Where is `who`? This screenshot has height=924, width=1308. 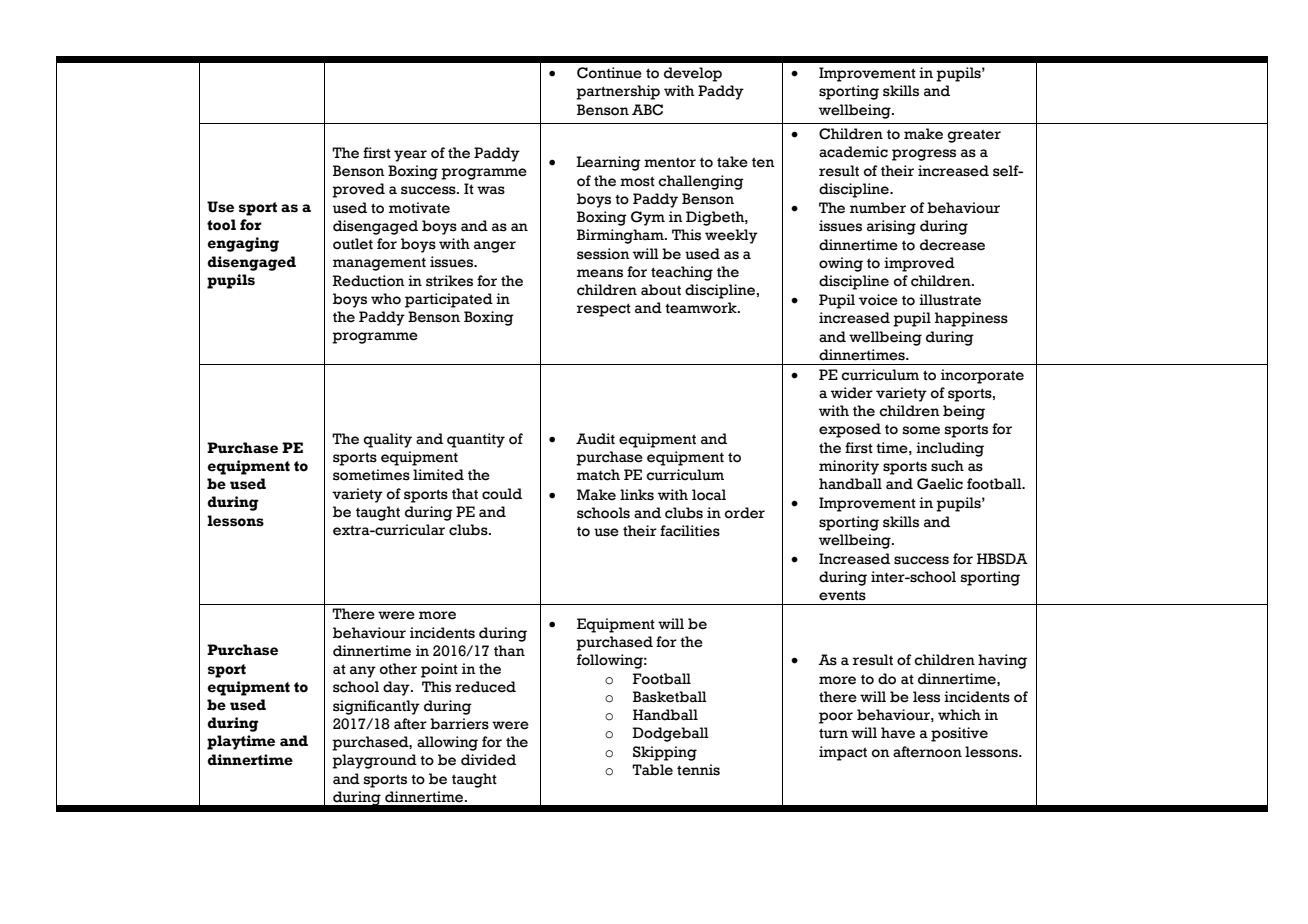 who is located at coordinates (386, 299).
